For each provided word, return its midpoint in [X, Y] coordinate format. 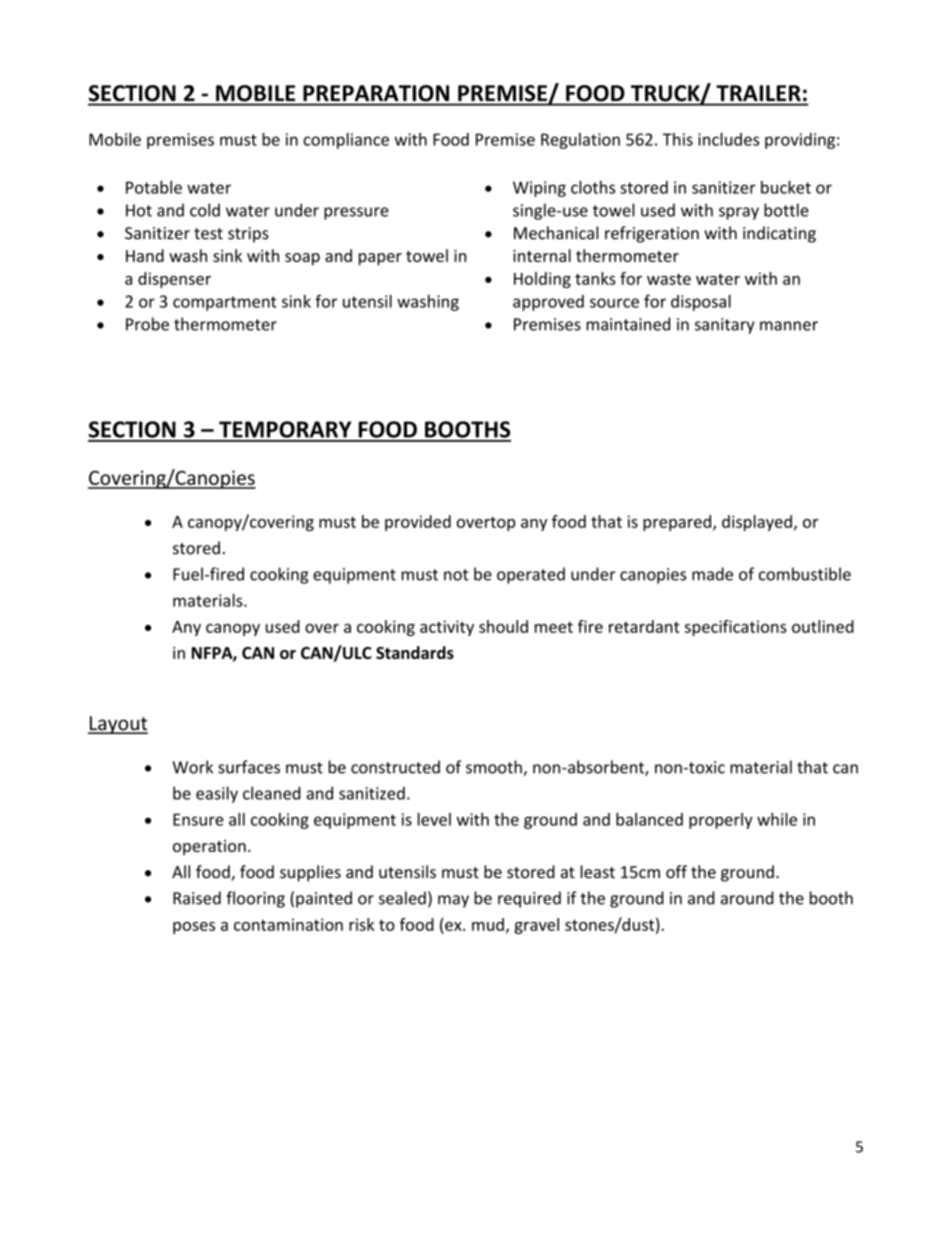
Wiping [539, 189]
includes [728, 139]
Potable [154, 187]
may [453, 901]
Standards [415, 652]
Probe [147, 324]
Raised [197, 898]
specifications [736, 628]
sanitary [725, 326]
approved [548, 303]
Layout [118, 725]
